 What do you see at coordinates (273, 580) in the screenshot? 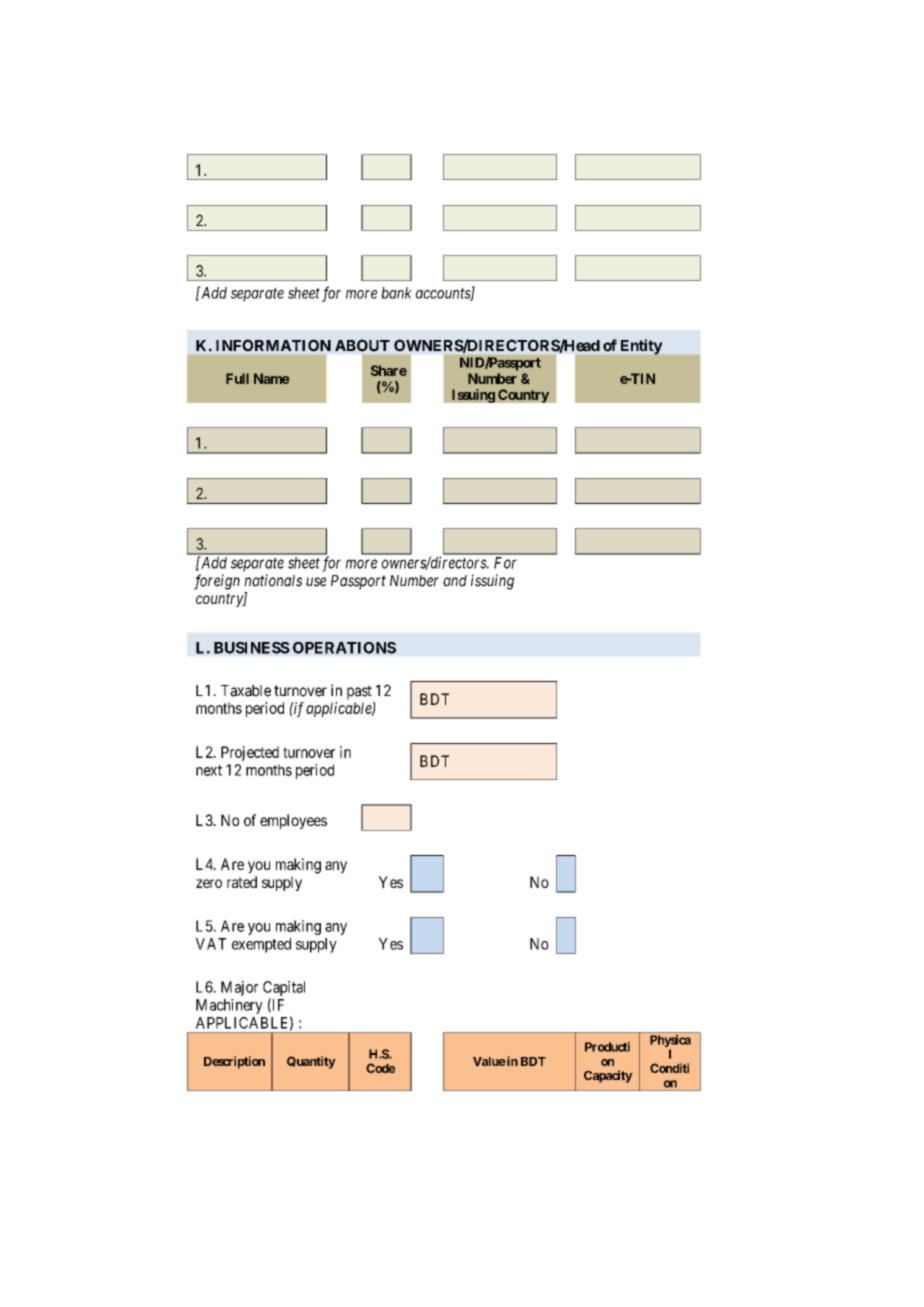
I see `nationals` at bounding box center [273, 580].
